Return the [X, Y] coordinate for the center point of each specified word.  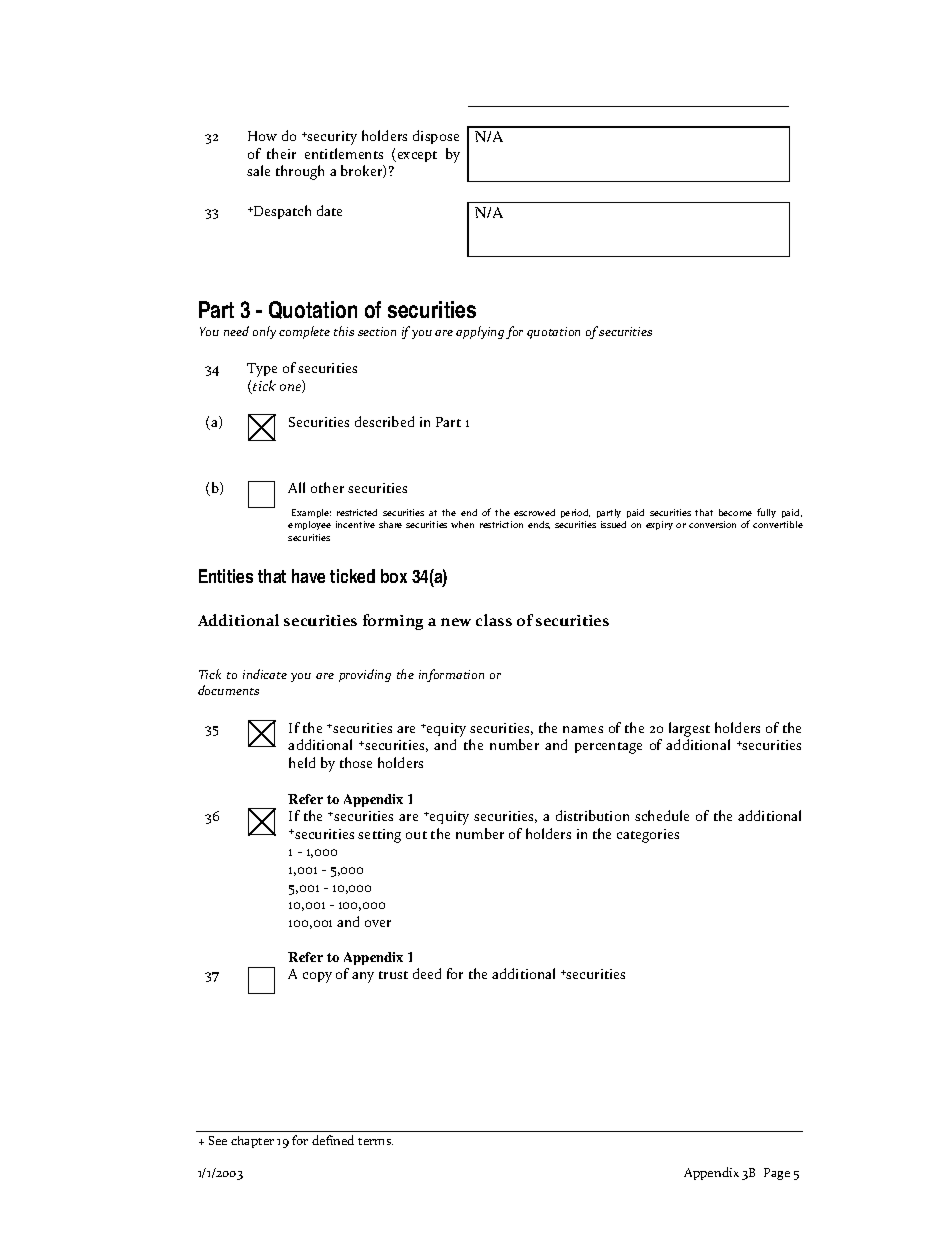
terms [375, 1141]
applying [480, 332]
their [281, 153]
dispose [436, 137]
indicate [265, 674]
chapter [252, 1142]
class [494, 620]
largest [689, 729]
